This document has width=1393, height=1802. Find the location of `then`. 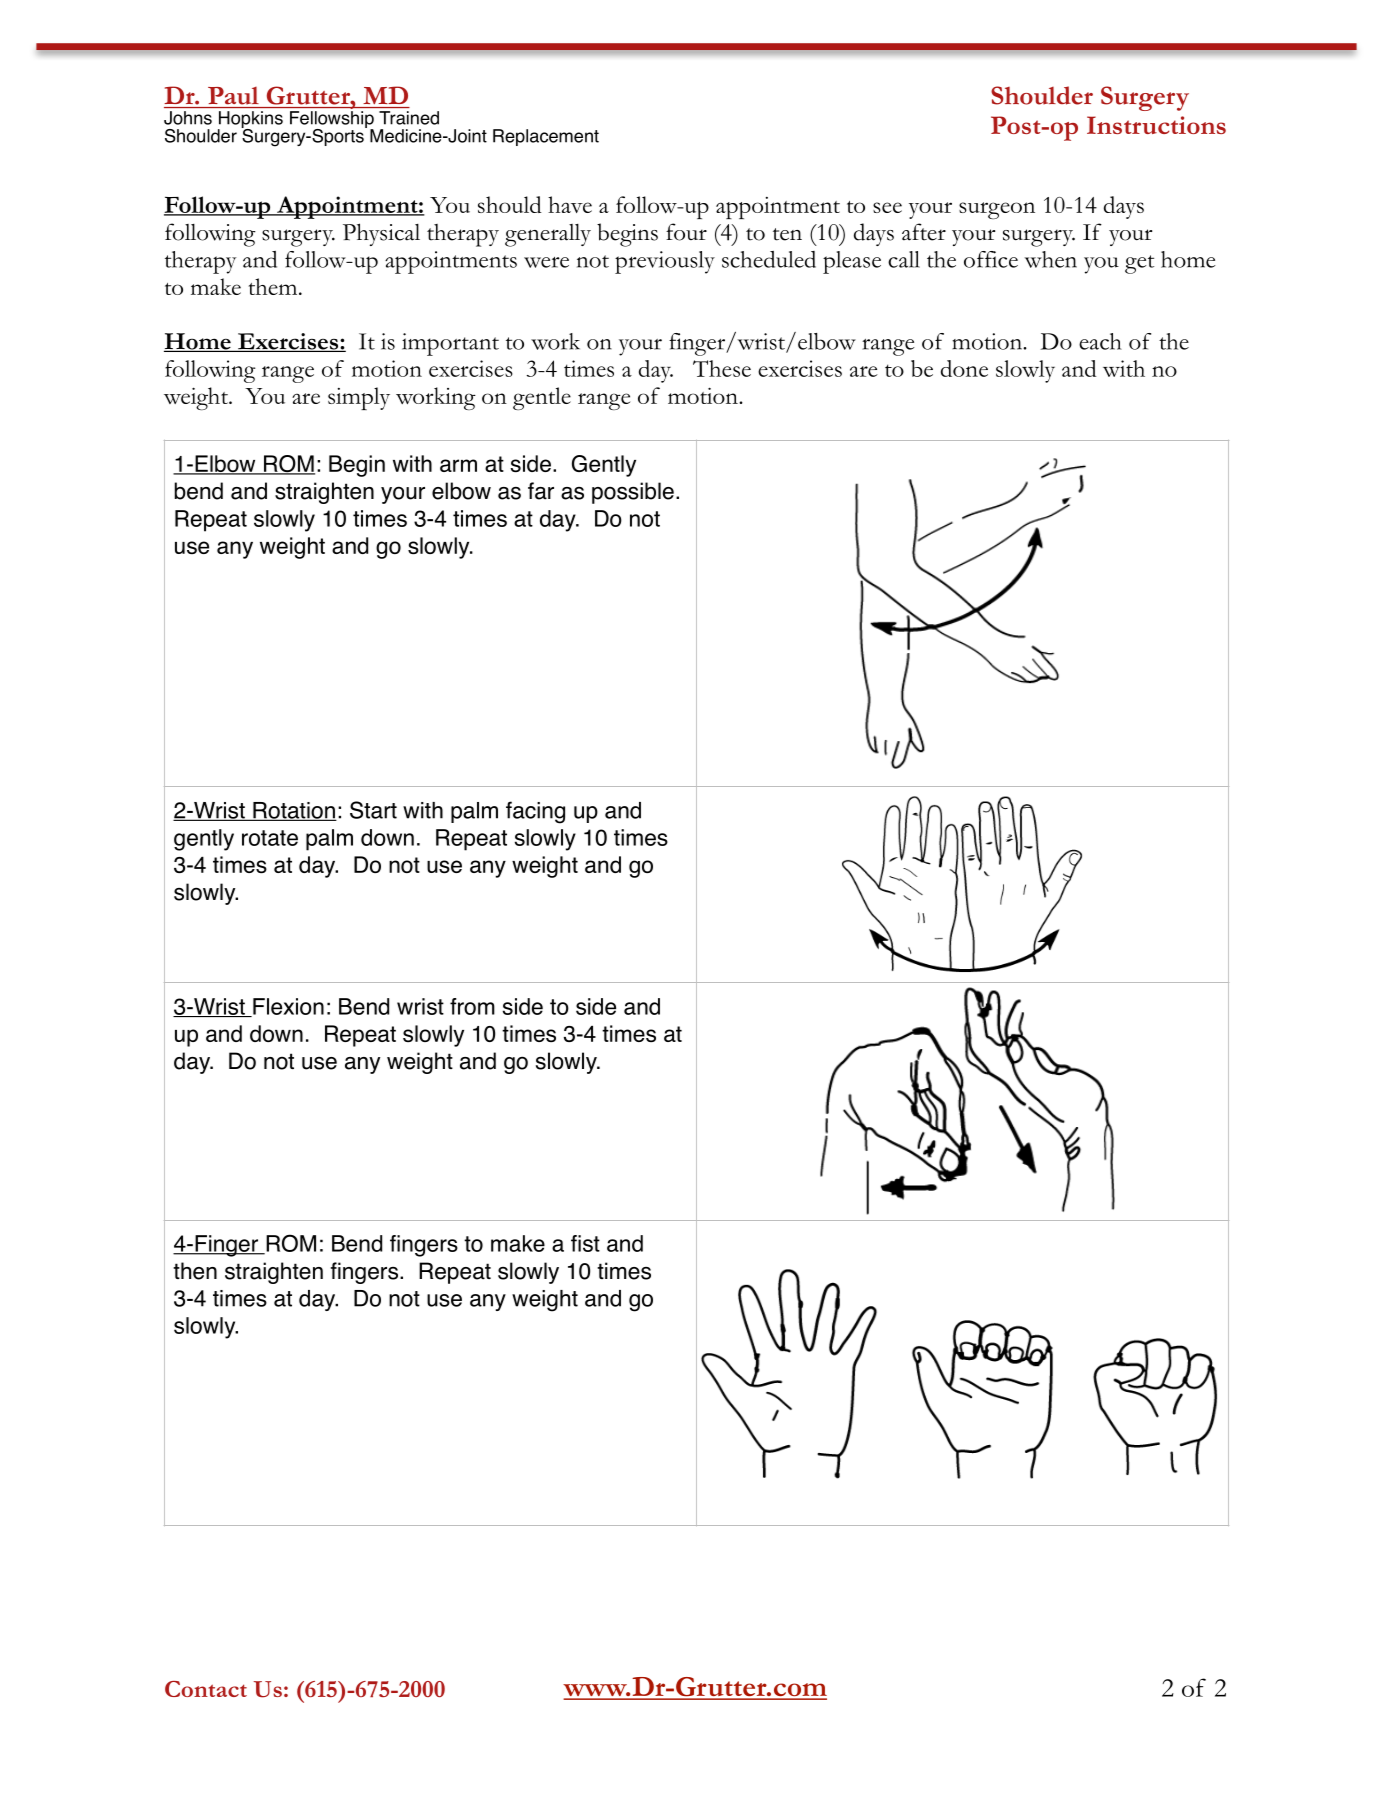

then is located at coordinates (195, 1271).
